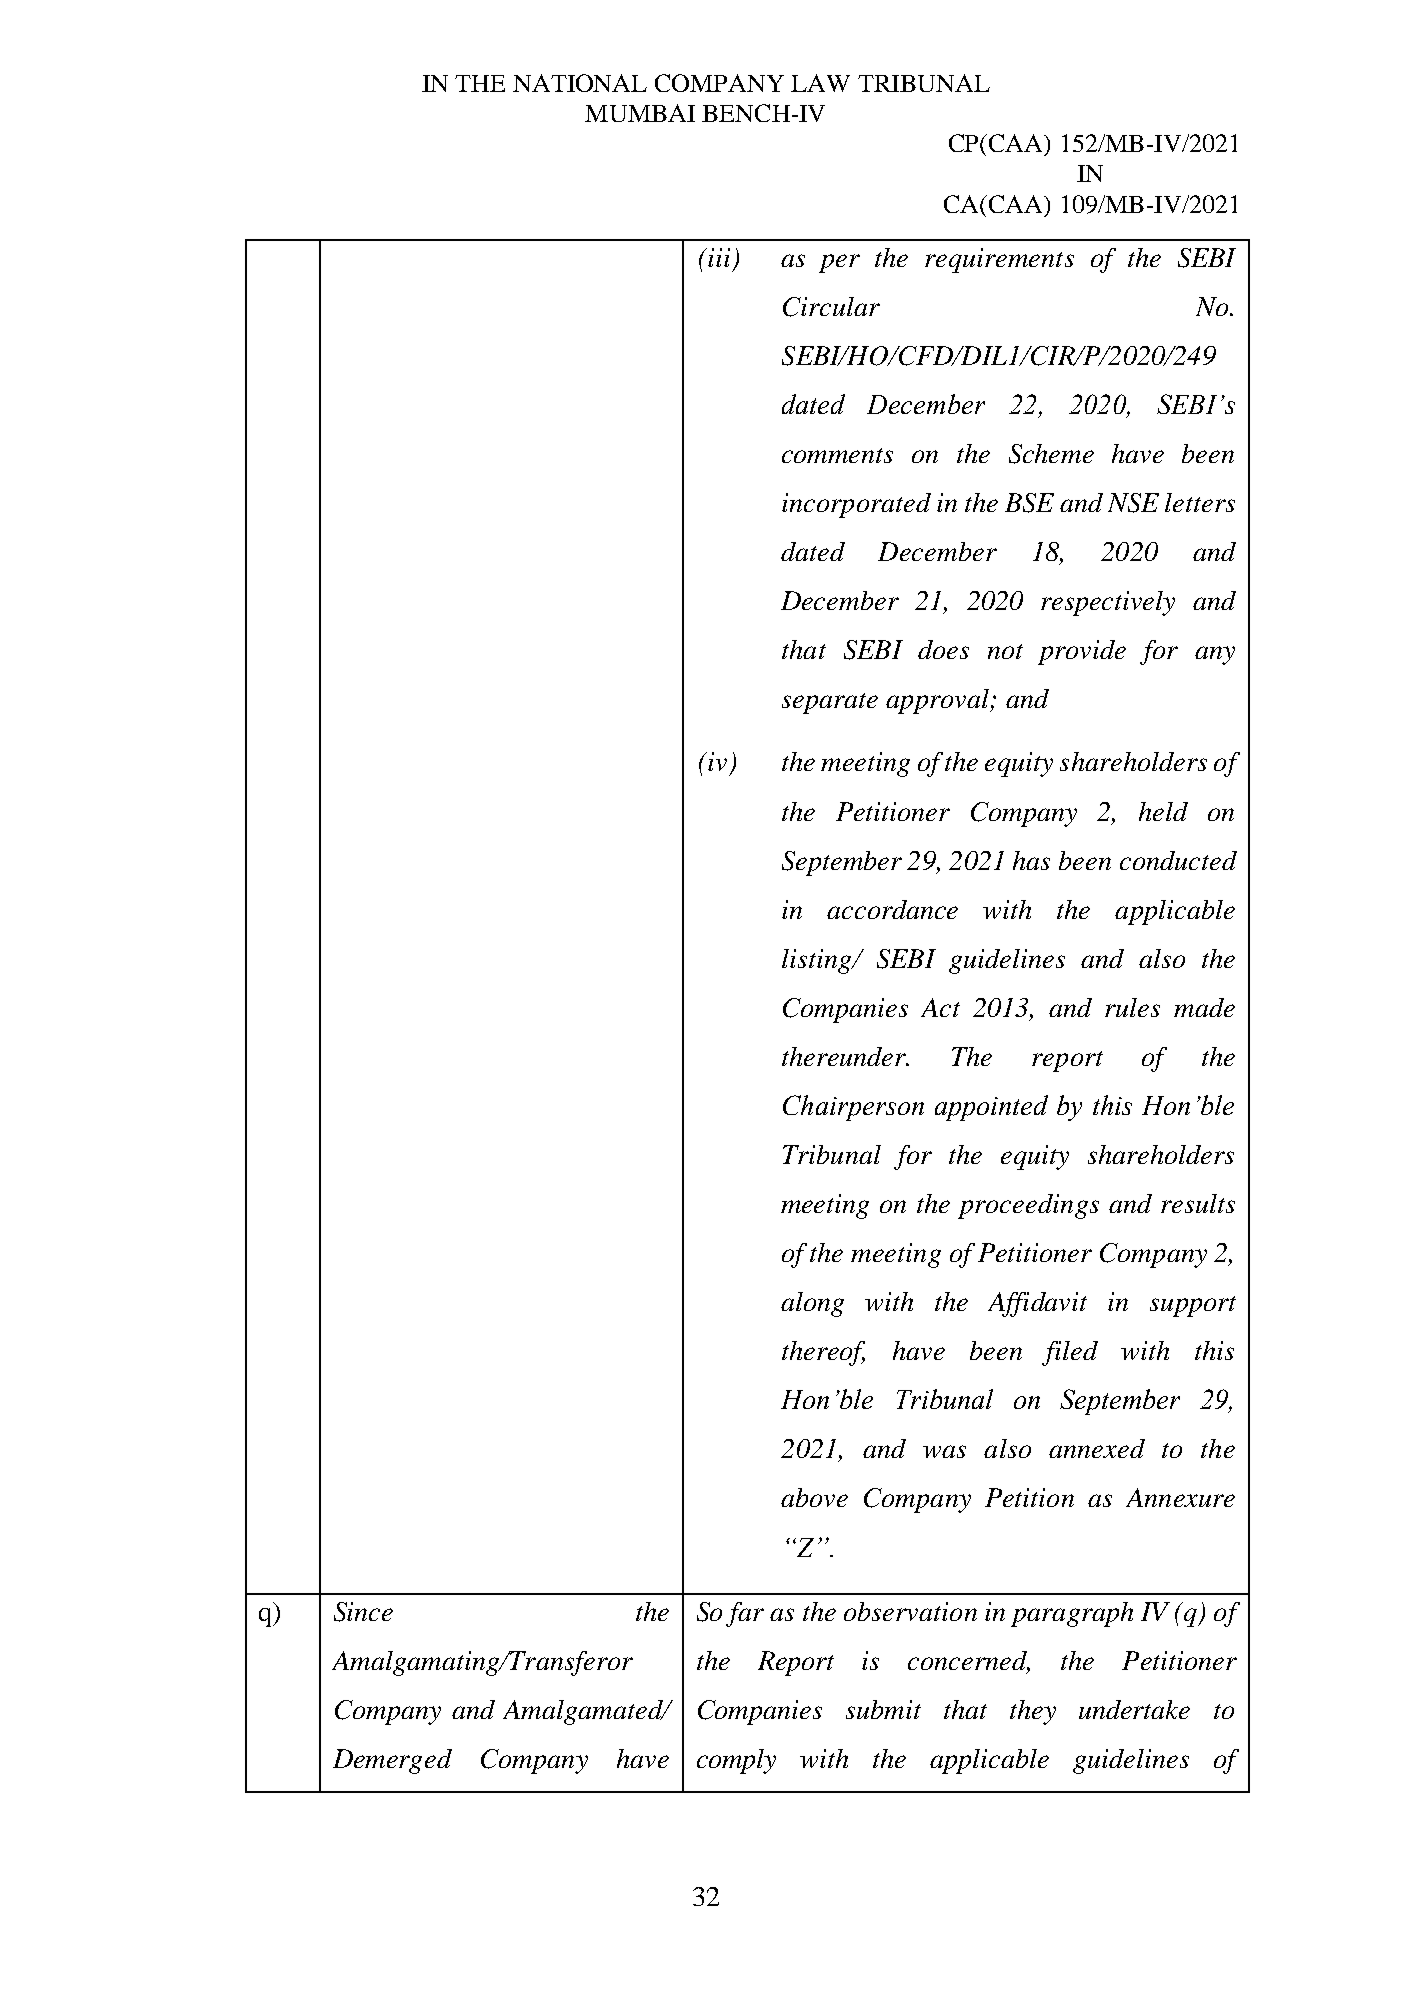 This page has width=1412, height=1995. I want to click on along, so click(812, 1304).
